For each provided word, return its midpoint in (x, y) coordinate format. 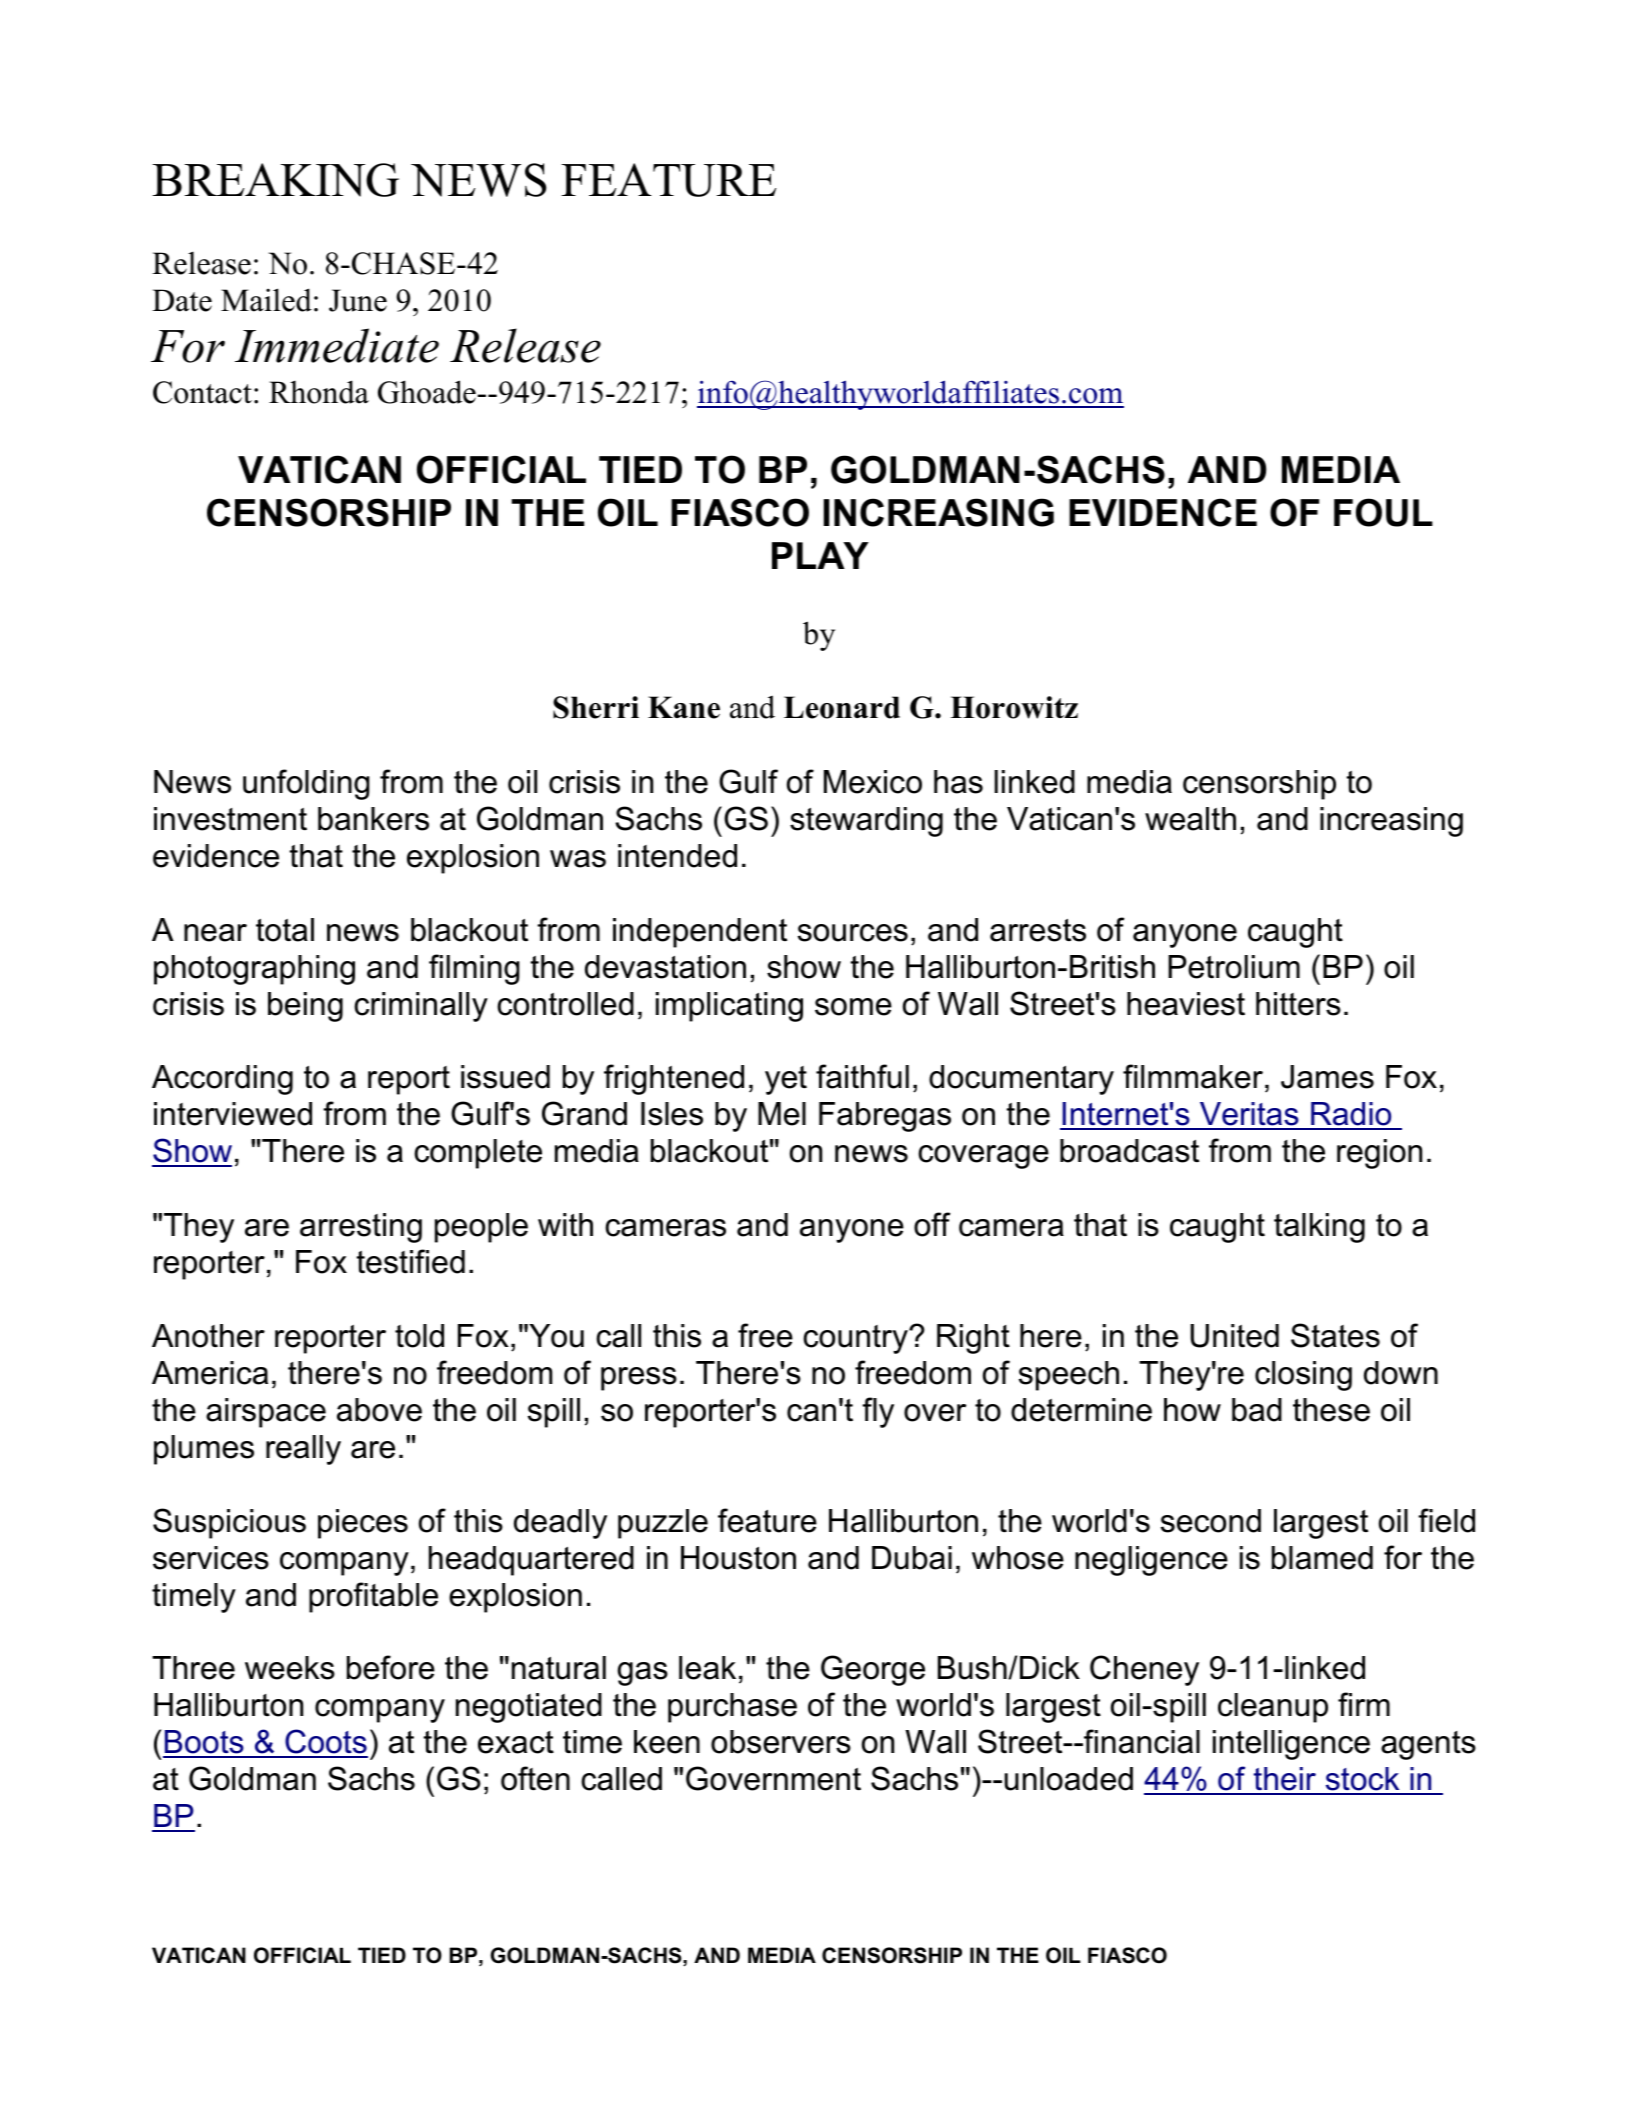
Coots (325, 1743)
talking (1319, 1228)
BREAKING (276, 180)
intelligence (1291, 1745)
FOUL (1383, 512)
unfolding (306, 784)
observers (781, 1742)
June (358, 300)
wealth (1190, 819)
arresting (361, 1228)
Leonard (842, 707)
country (856, 1339)
